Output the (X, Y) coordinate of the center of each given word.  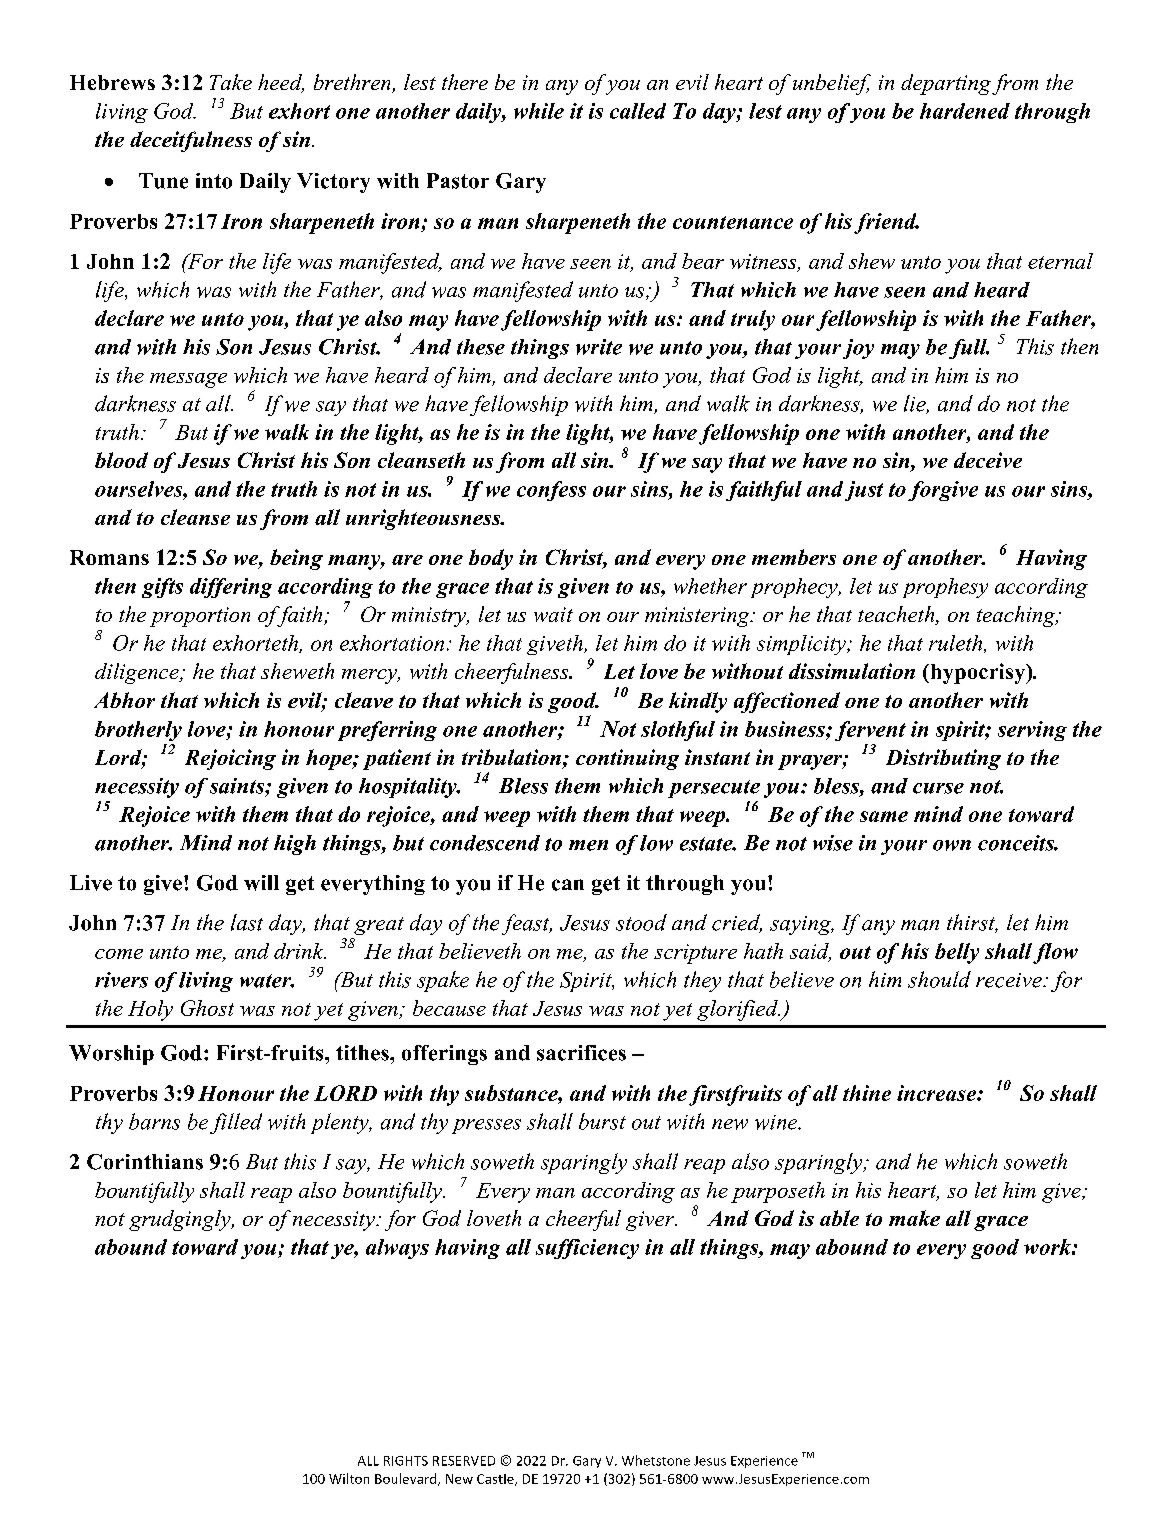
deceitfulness (191, 141)
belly (957, 953)
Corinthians (145, 1162)
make (914, 1218)
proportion (200, 617)
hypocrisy (978, 673)
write (599, 347)
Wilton (349, 1478)
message (188, 380)
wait (553, 614)
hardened (965, 111)
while (539, 111)
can (568, 885)
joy (858, 349)
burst (602, 1121)
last (247, 922)
